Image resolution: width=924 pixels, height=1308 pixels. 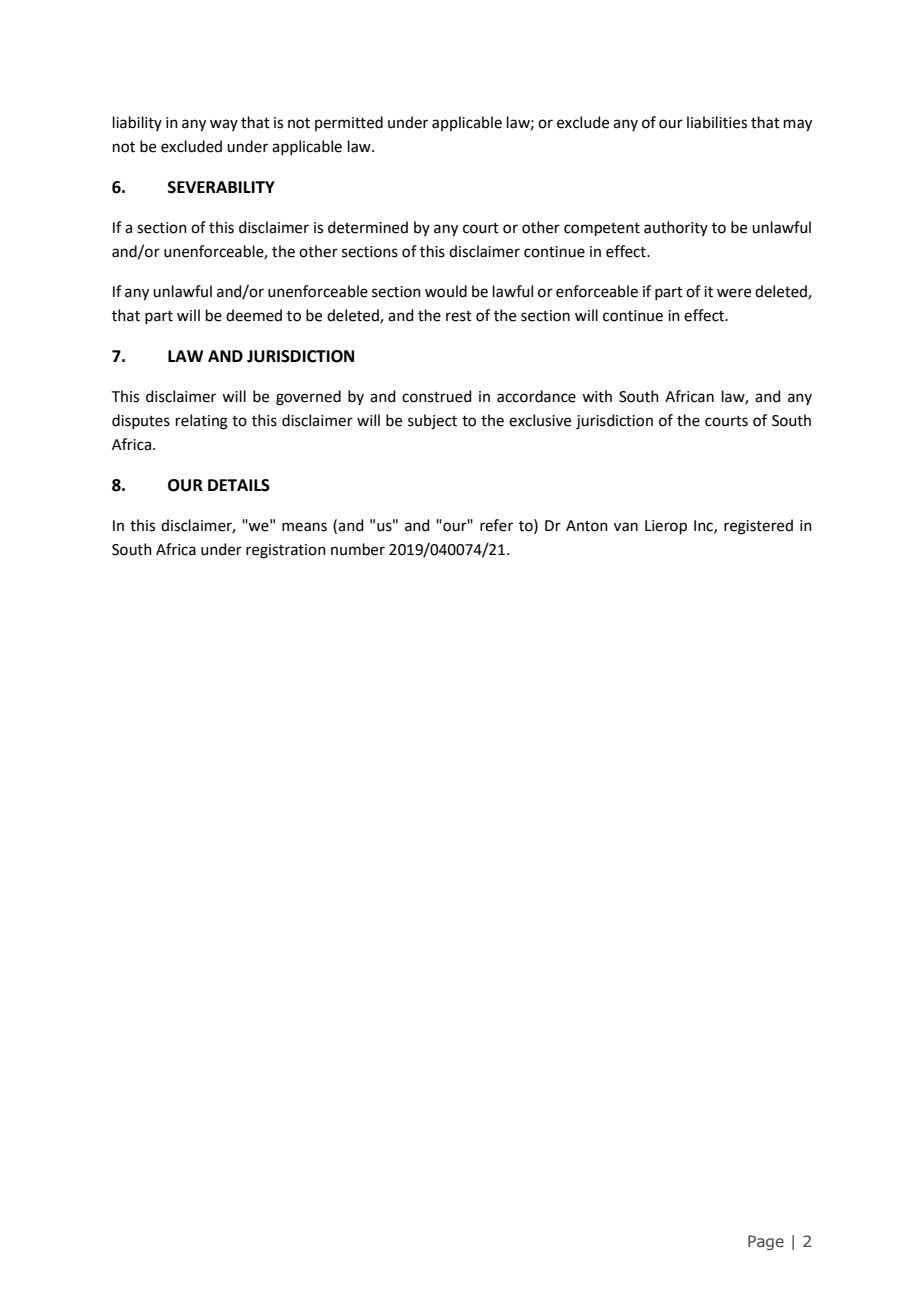 What do you see at coordinates (221, 187) in the screenshot?
I see `SEVERABILITY` at bounding box center [221, 187].
